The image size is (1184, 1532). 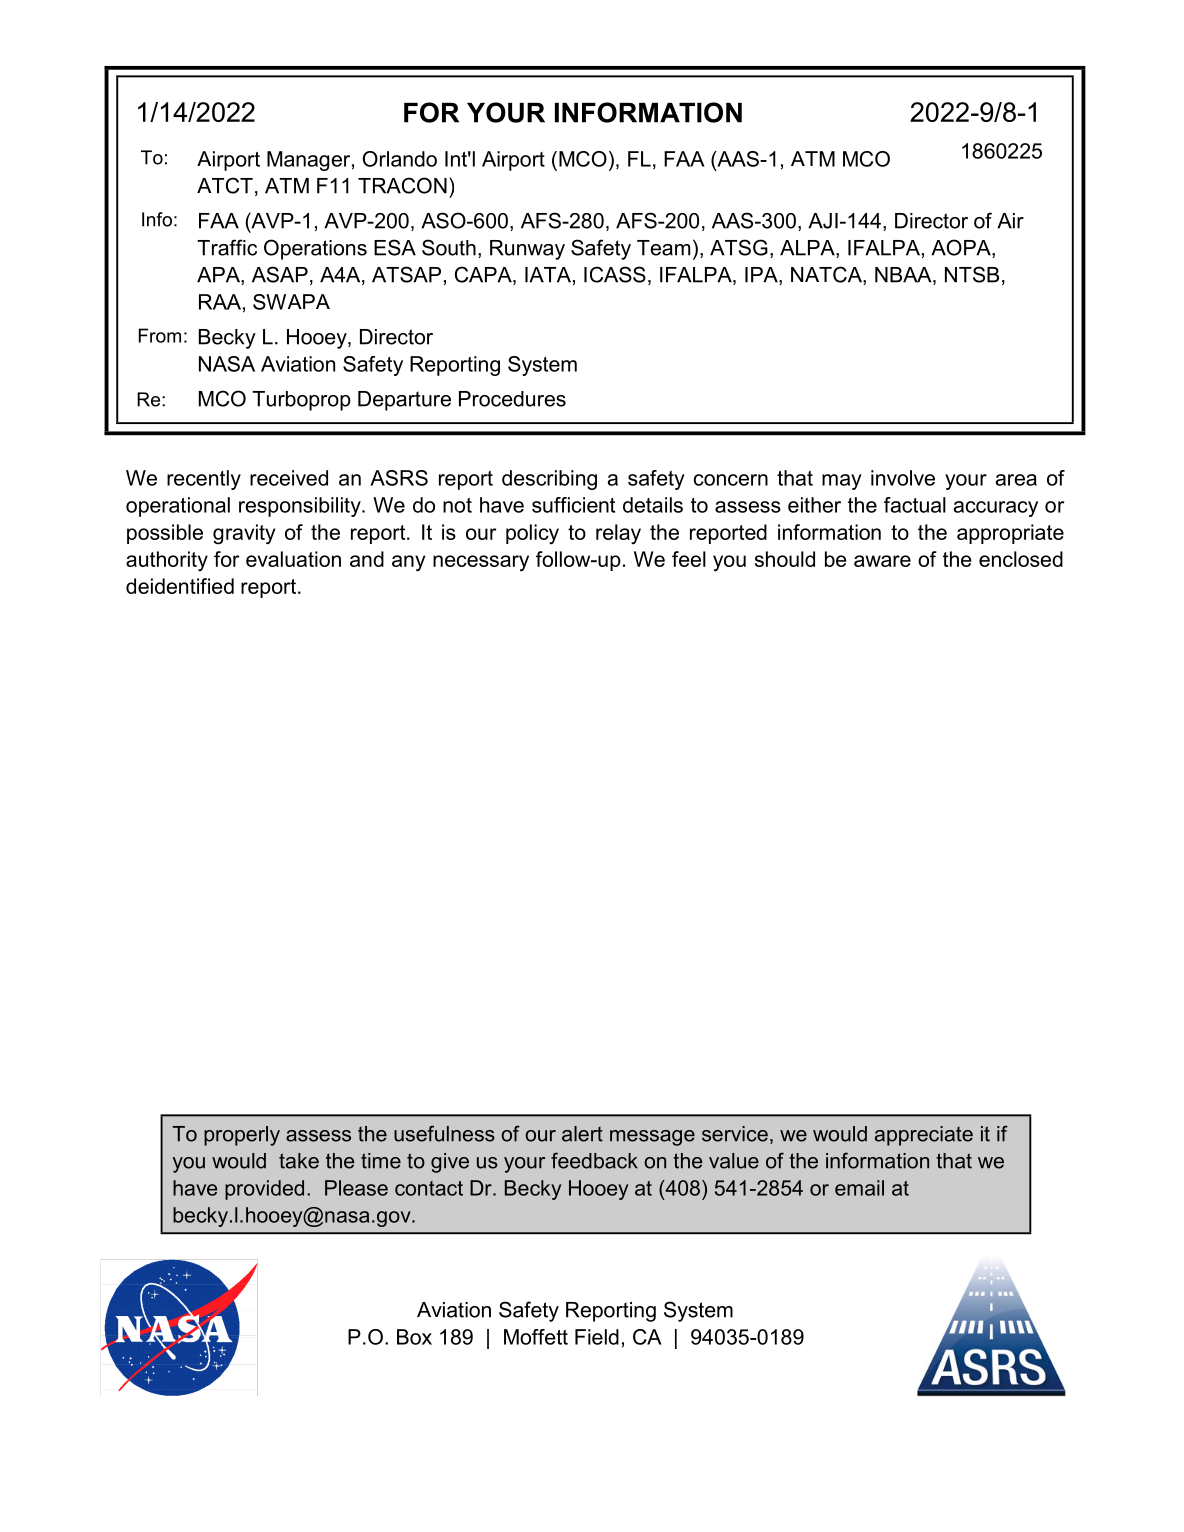 I want to click on Field, so click(x=597, y=1337).
